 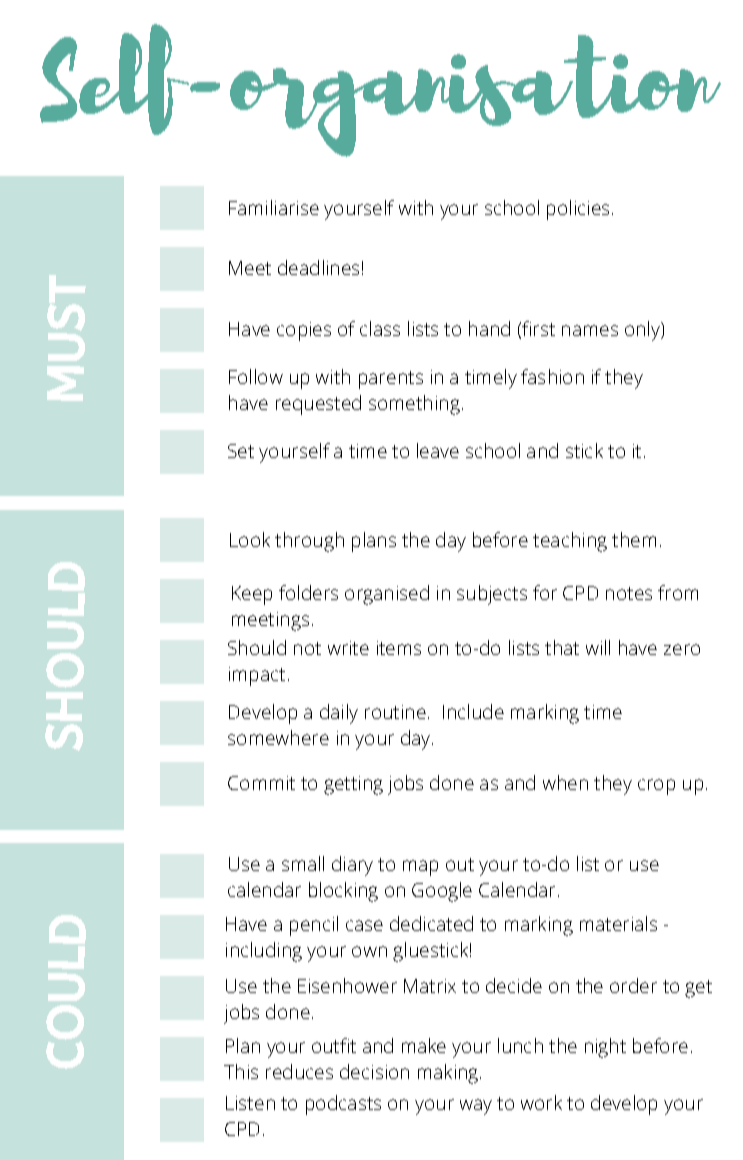 I want to click on Include, so click(x=473, y=711).
